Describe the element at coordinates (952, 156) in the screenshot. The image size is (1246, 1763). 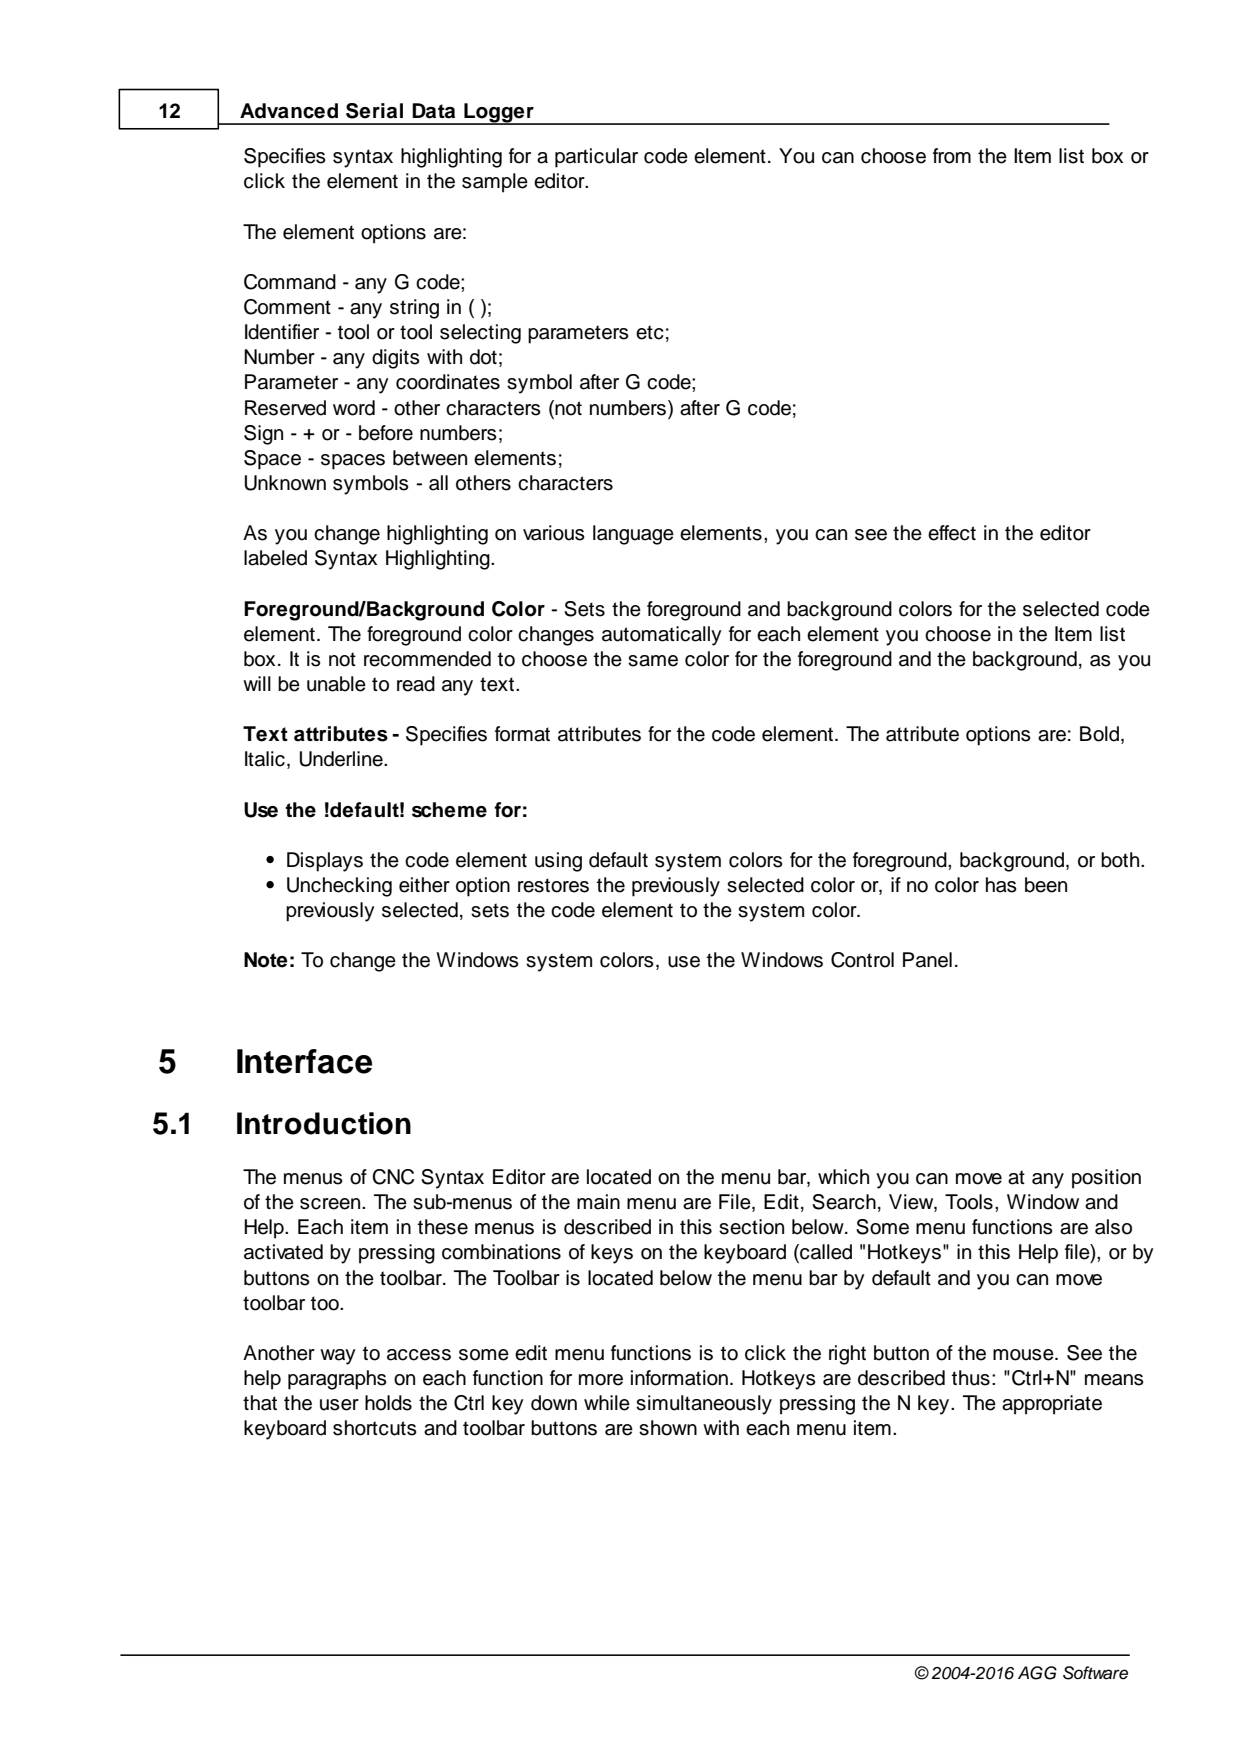
I see `from` at that location.
